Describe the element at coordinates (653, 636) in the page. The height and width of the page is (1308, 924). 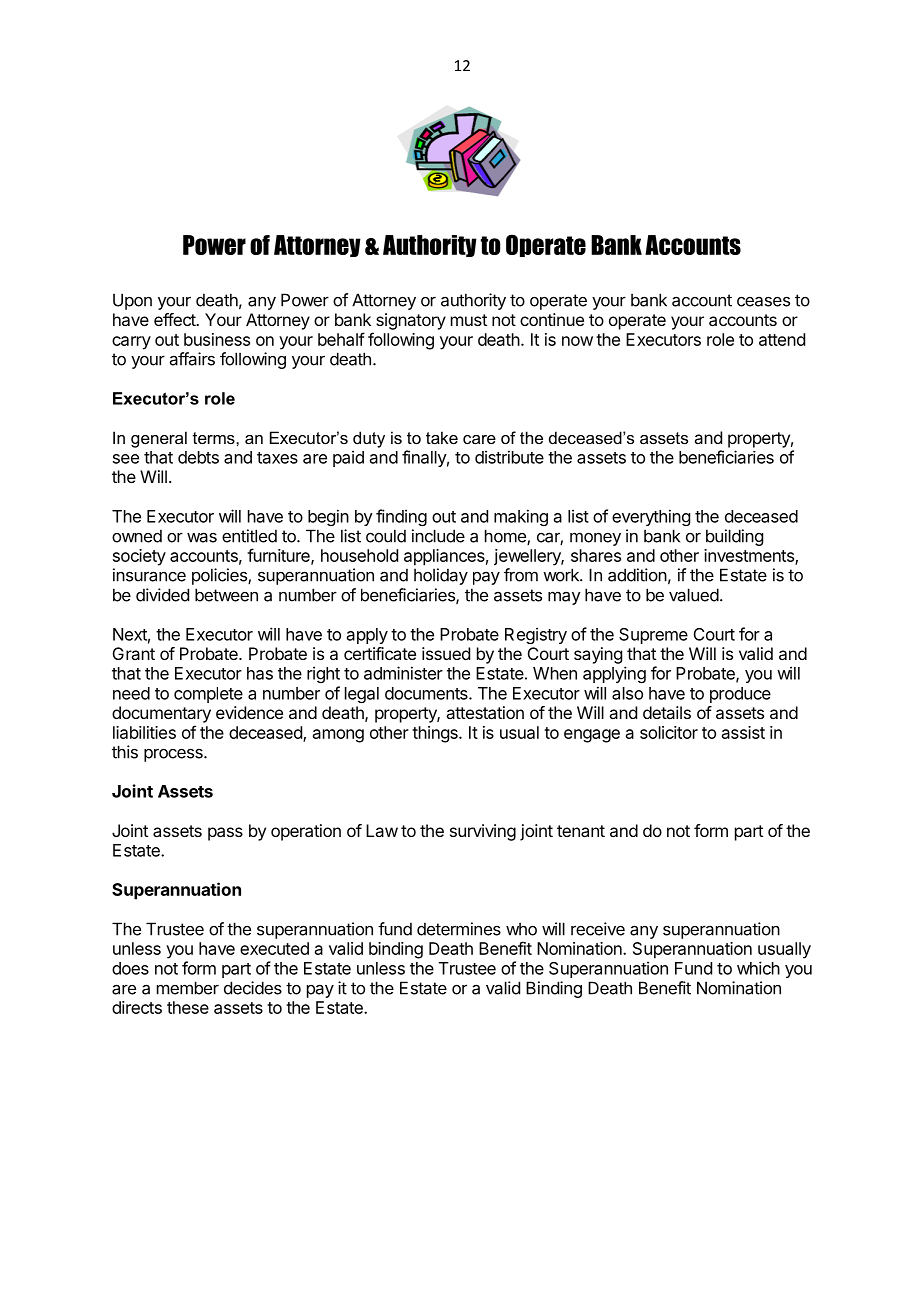
I see `Supreme` at that location.
